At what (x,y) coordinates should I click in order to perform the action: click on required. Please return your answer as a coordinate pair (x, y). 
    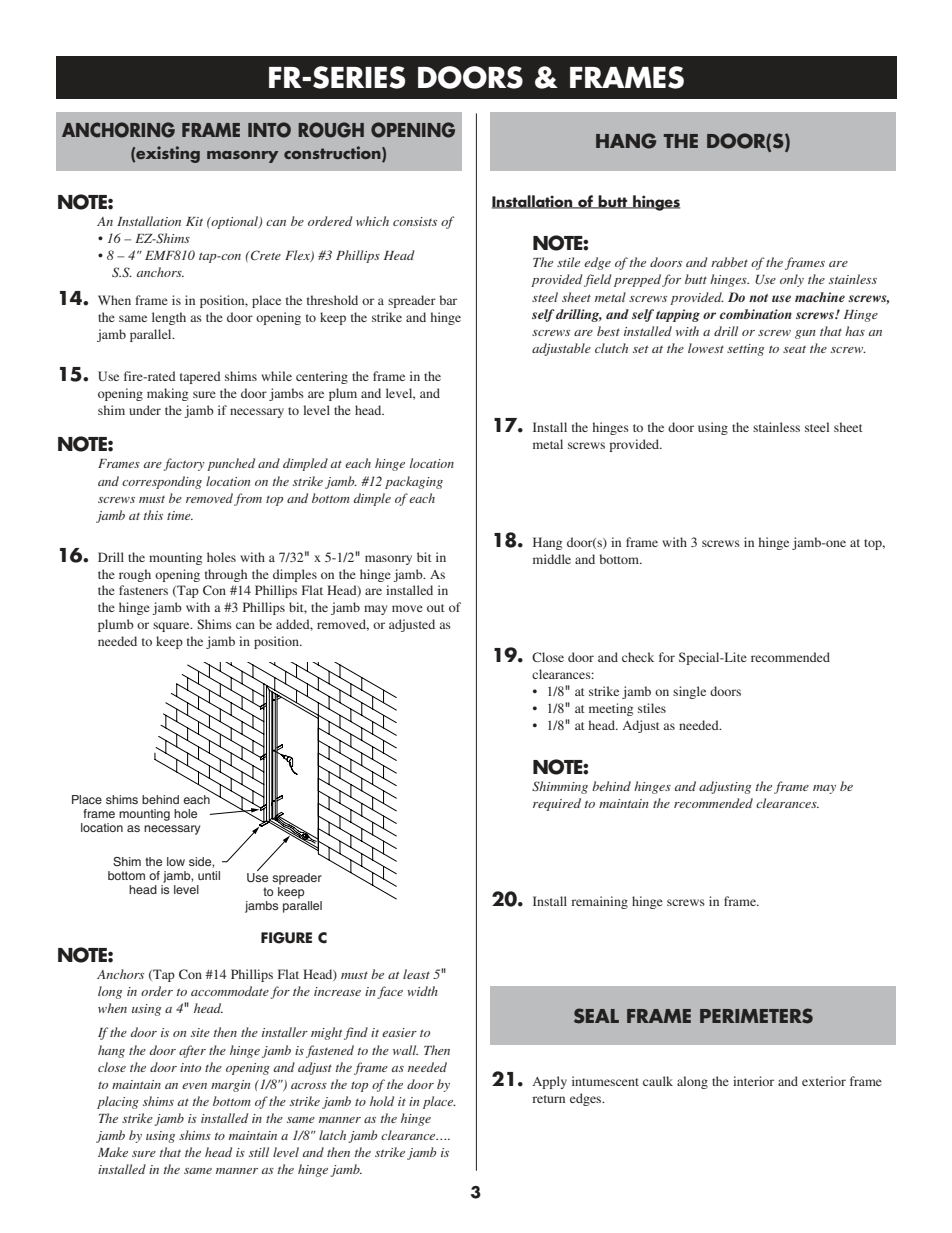
    Looking at the image, I should click on (557, 804).
